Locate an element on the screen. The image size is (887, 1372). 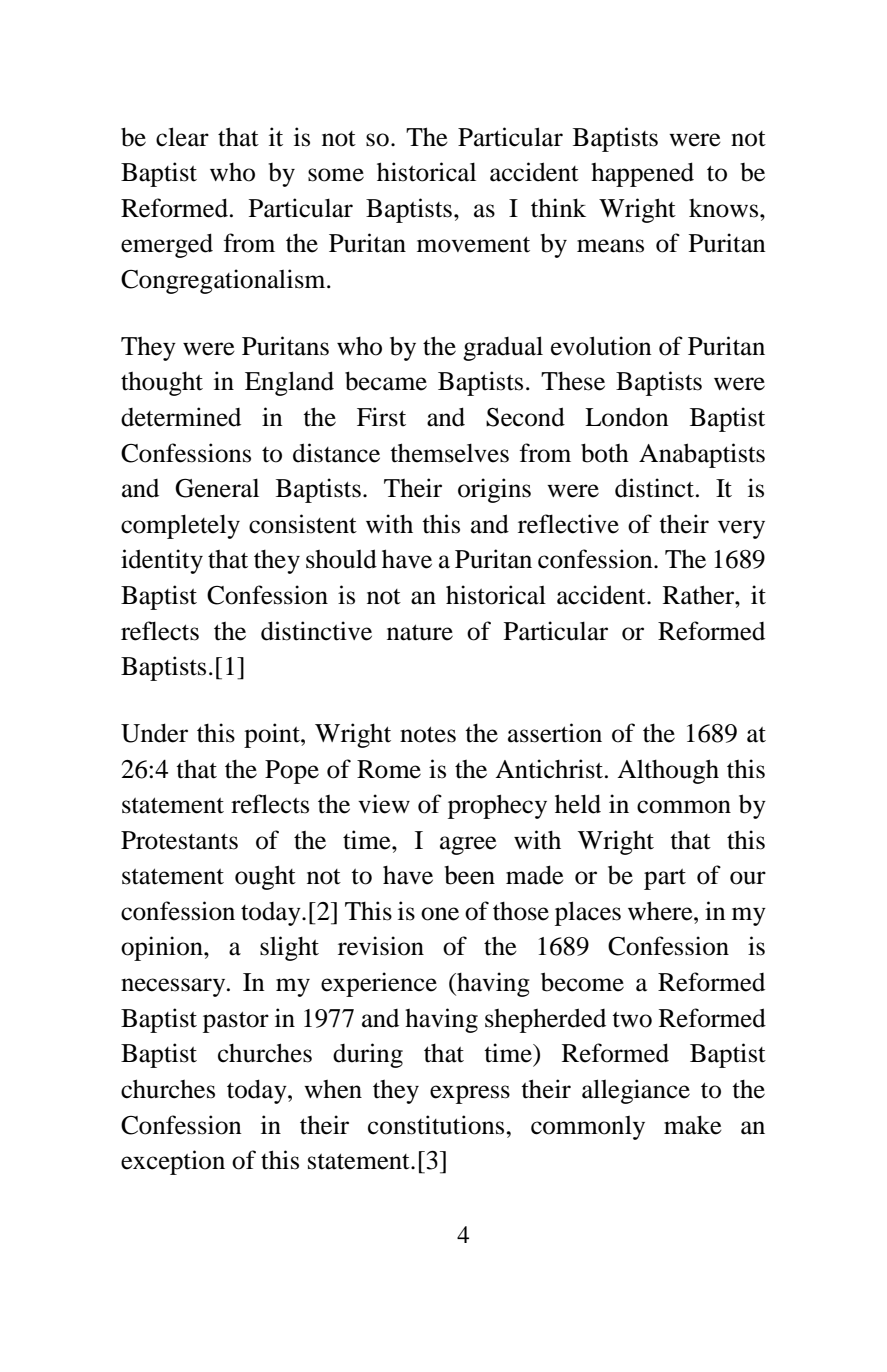
agree is located at coordinates (468, 845).
